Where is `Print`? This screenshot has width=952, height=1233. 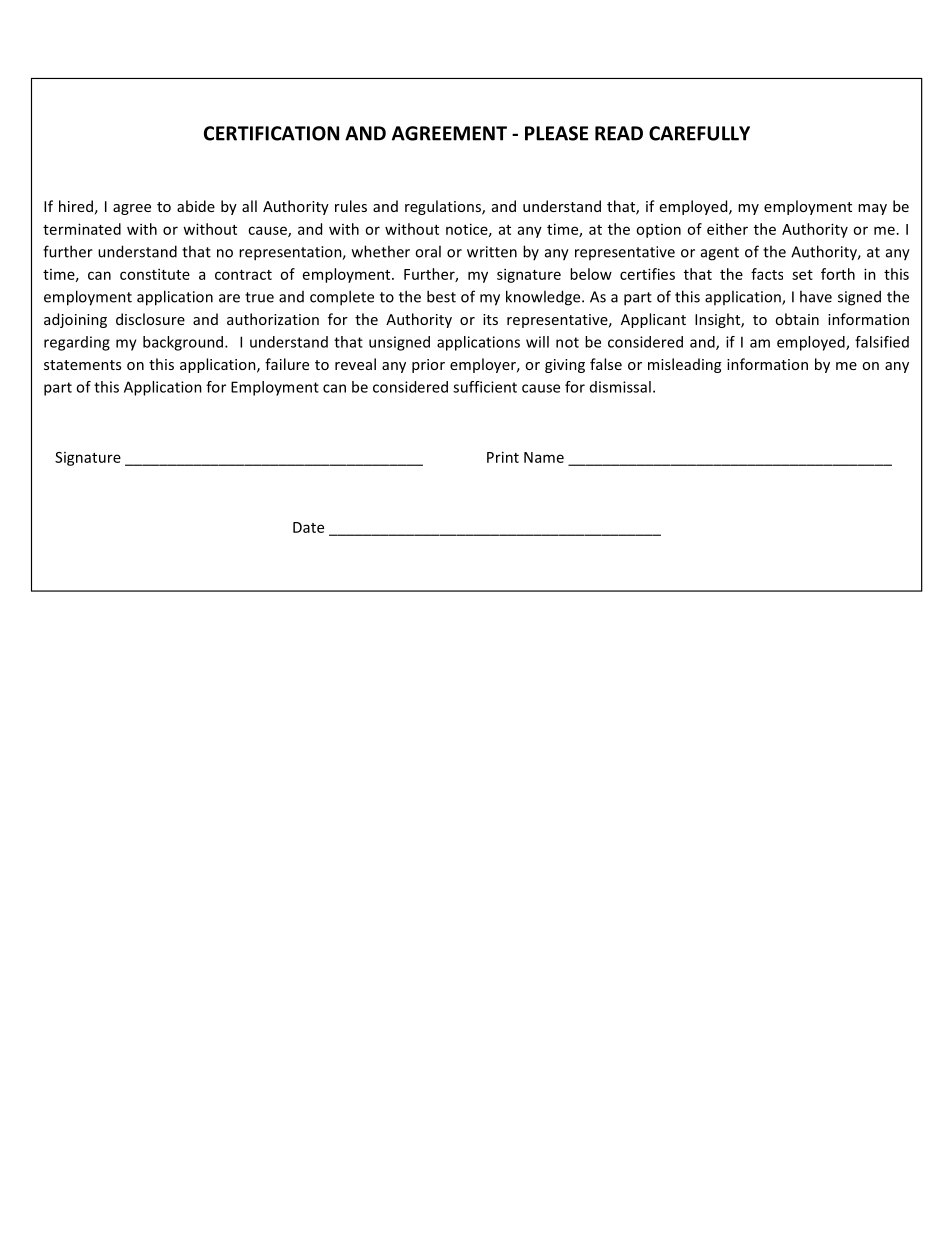 Print is located at coordinates (503, 457).
